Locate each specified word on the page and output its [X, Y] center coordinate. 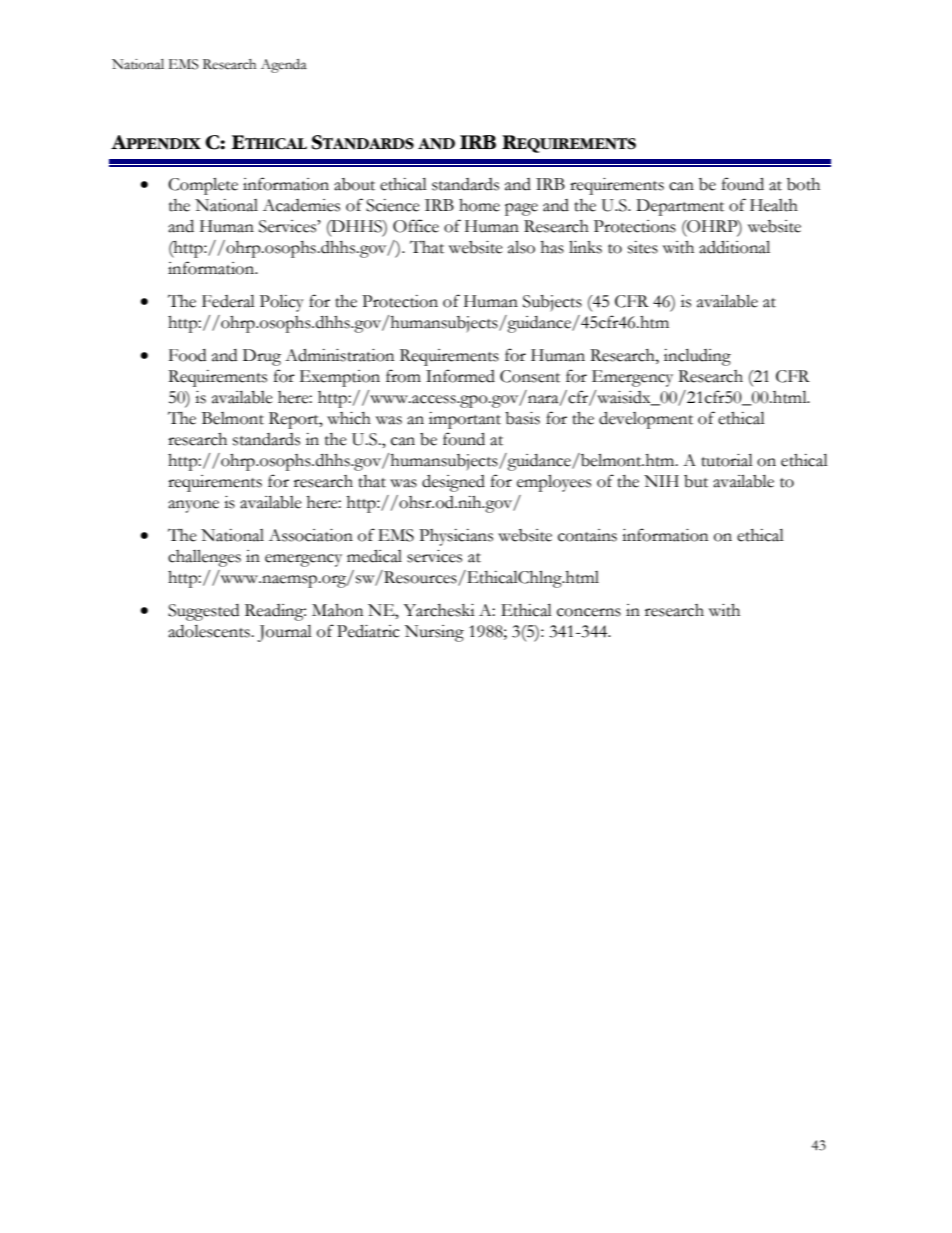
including [697, 357]
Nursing [434, 633]
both [803, 184]
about [354, 184]
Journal [285, 633]
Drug [262, 357]
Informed [460, 376]
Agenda [284, 66]
